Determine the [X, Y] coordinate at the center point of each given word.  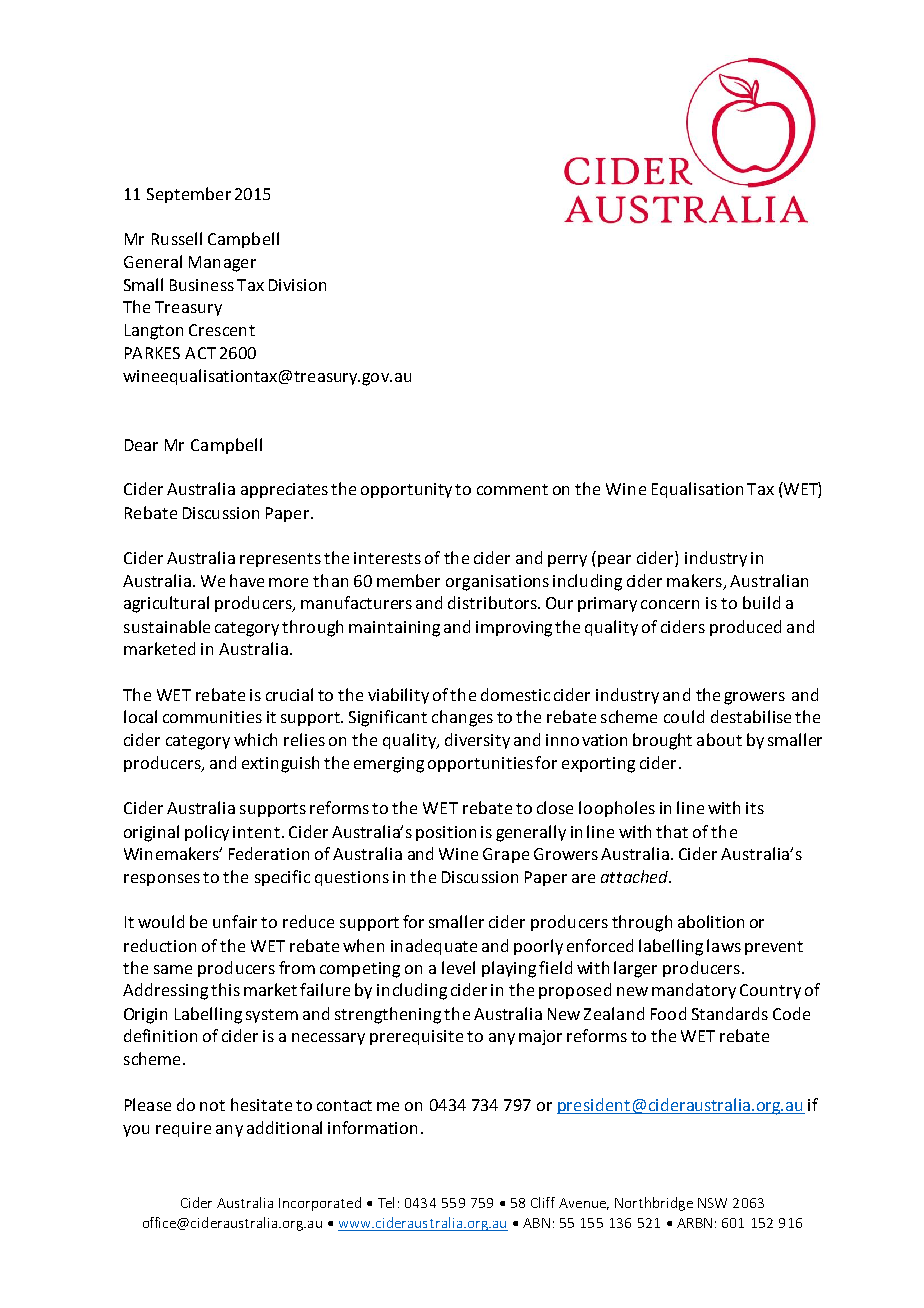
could [684, 716]
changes [462, 718]
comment [512, 489]
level [458, 967]
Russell [177, 238]
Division [297, 285]
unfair [235, 921]
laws [724, 945]
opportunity [406, 490]
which [255, 739]
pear [614, 561]
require [183, 1129]
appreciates [284, 490]
